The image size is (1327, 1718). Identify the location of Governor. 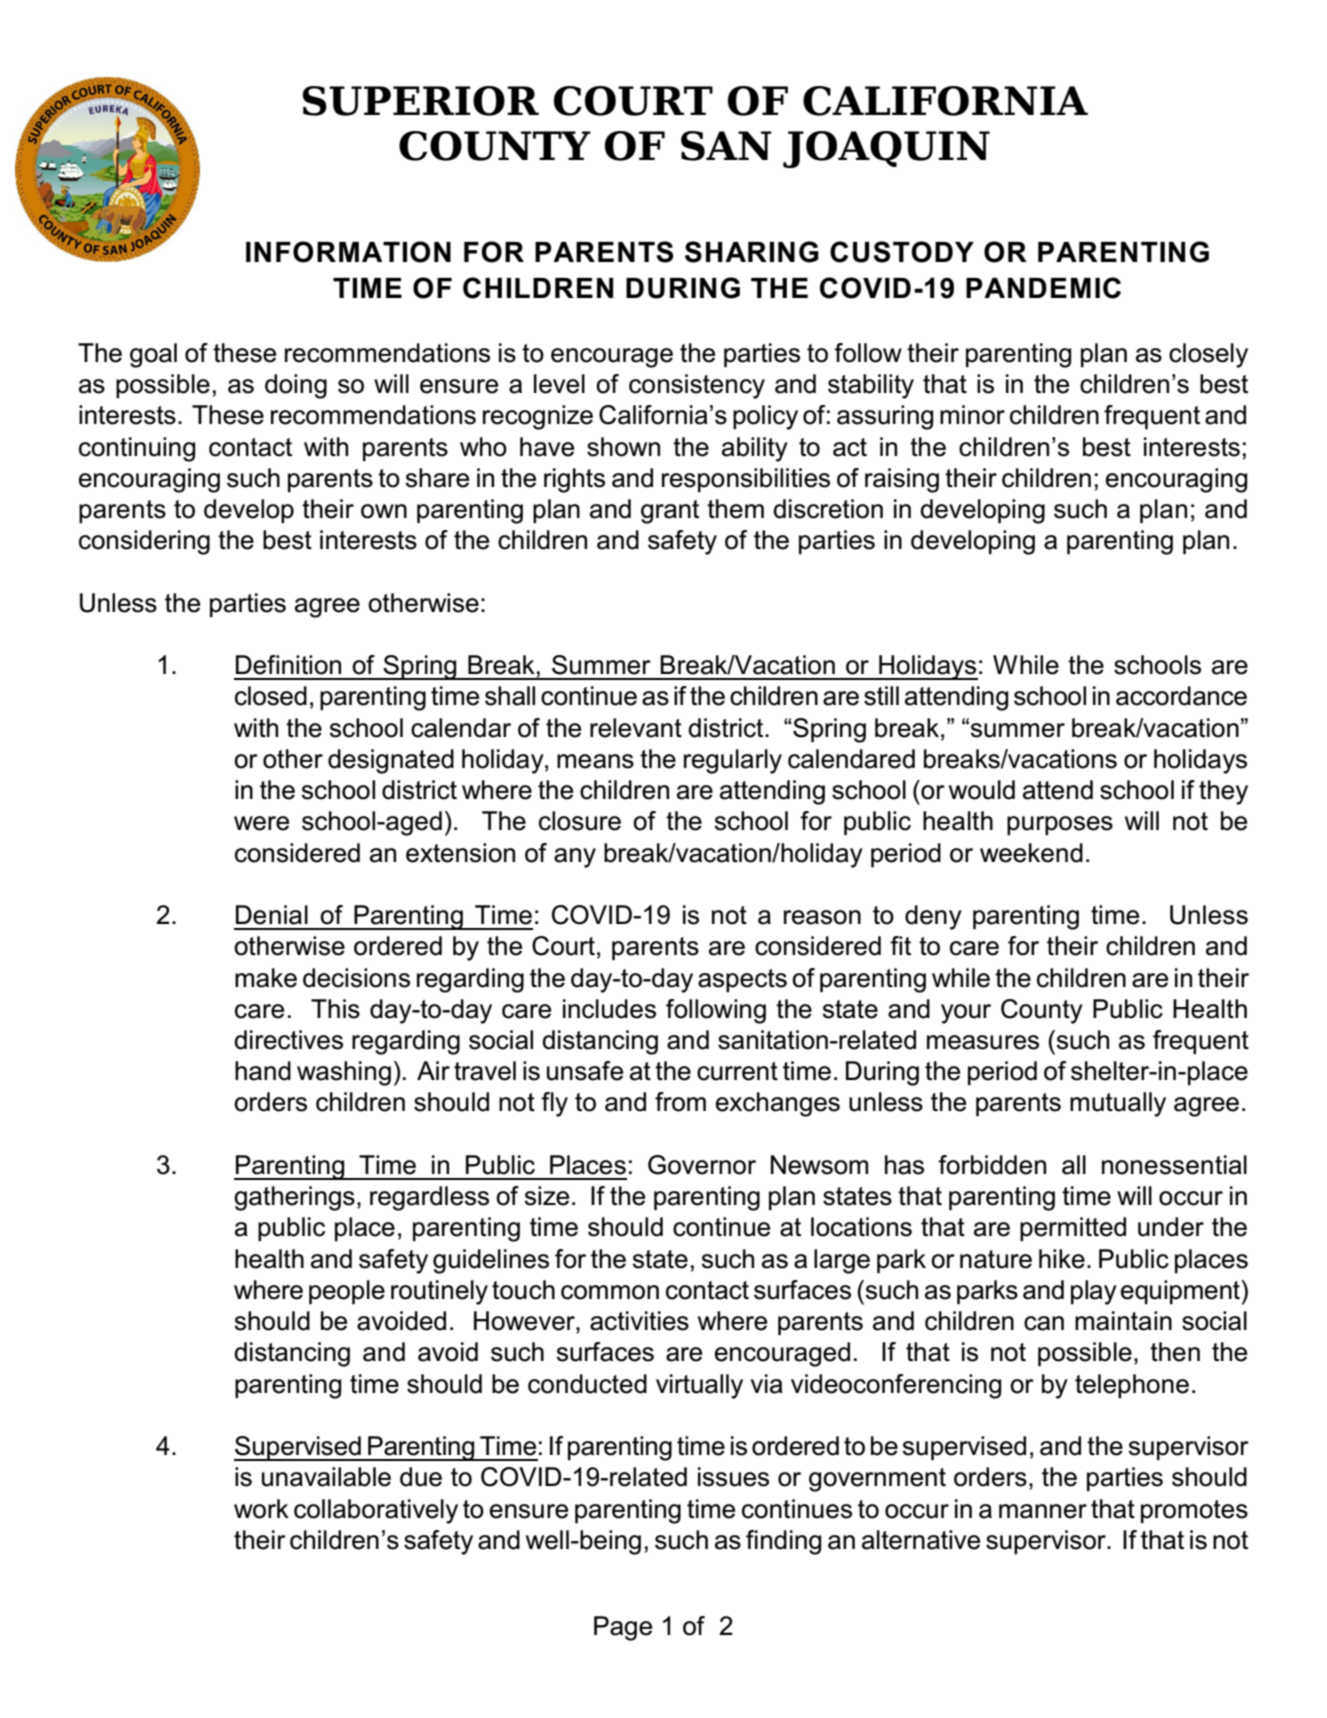
(702, 1165).
